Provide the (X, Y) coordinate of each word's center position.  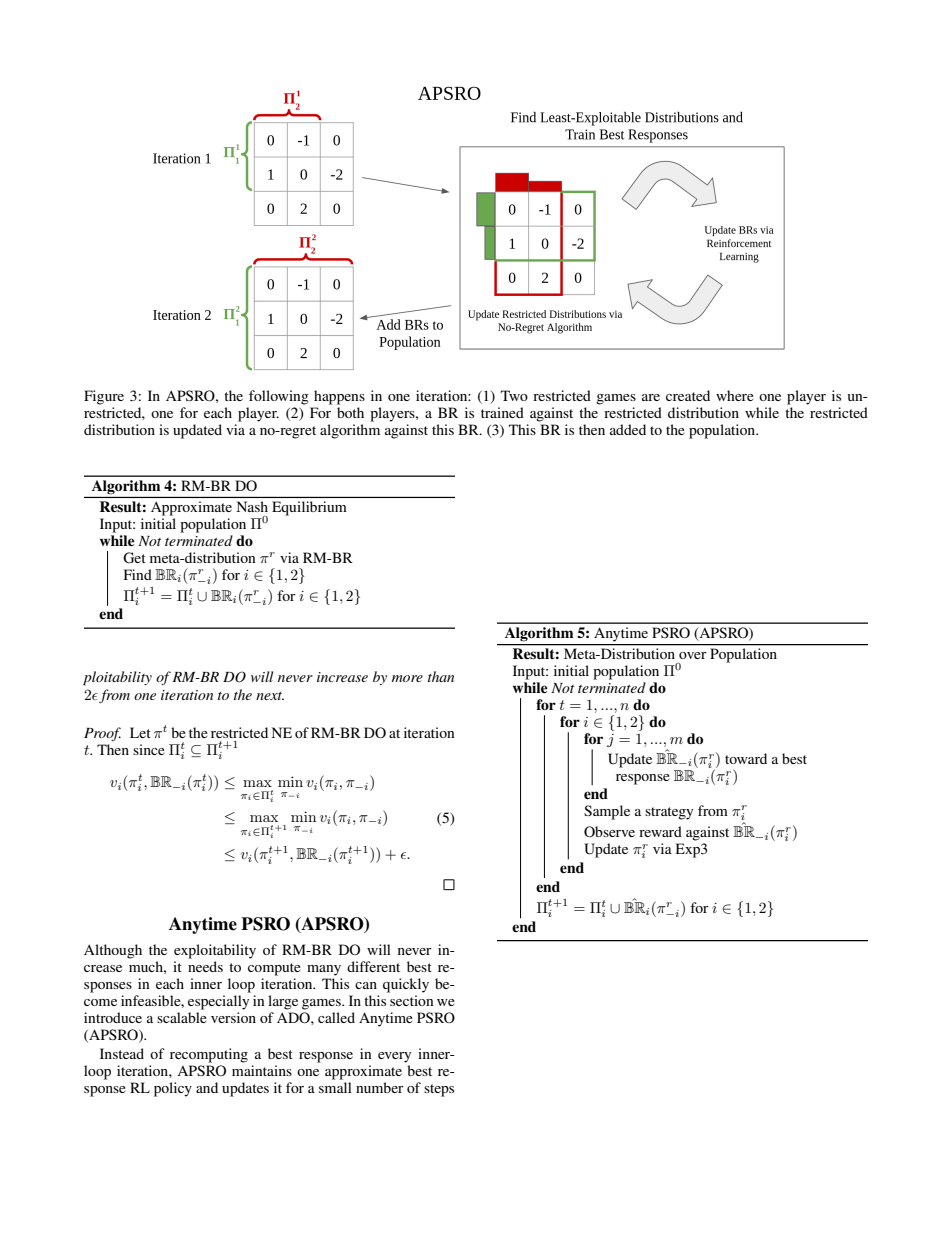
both (350, 412)
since (149, 749)
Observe (609, 831)
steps (439, 1090)
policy (173, 1089)
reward (660, 831)
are (651, 397)
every (394, 1057)
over (693, 655)
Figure (104, 397)
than (441, 676)
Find (138, 574)
